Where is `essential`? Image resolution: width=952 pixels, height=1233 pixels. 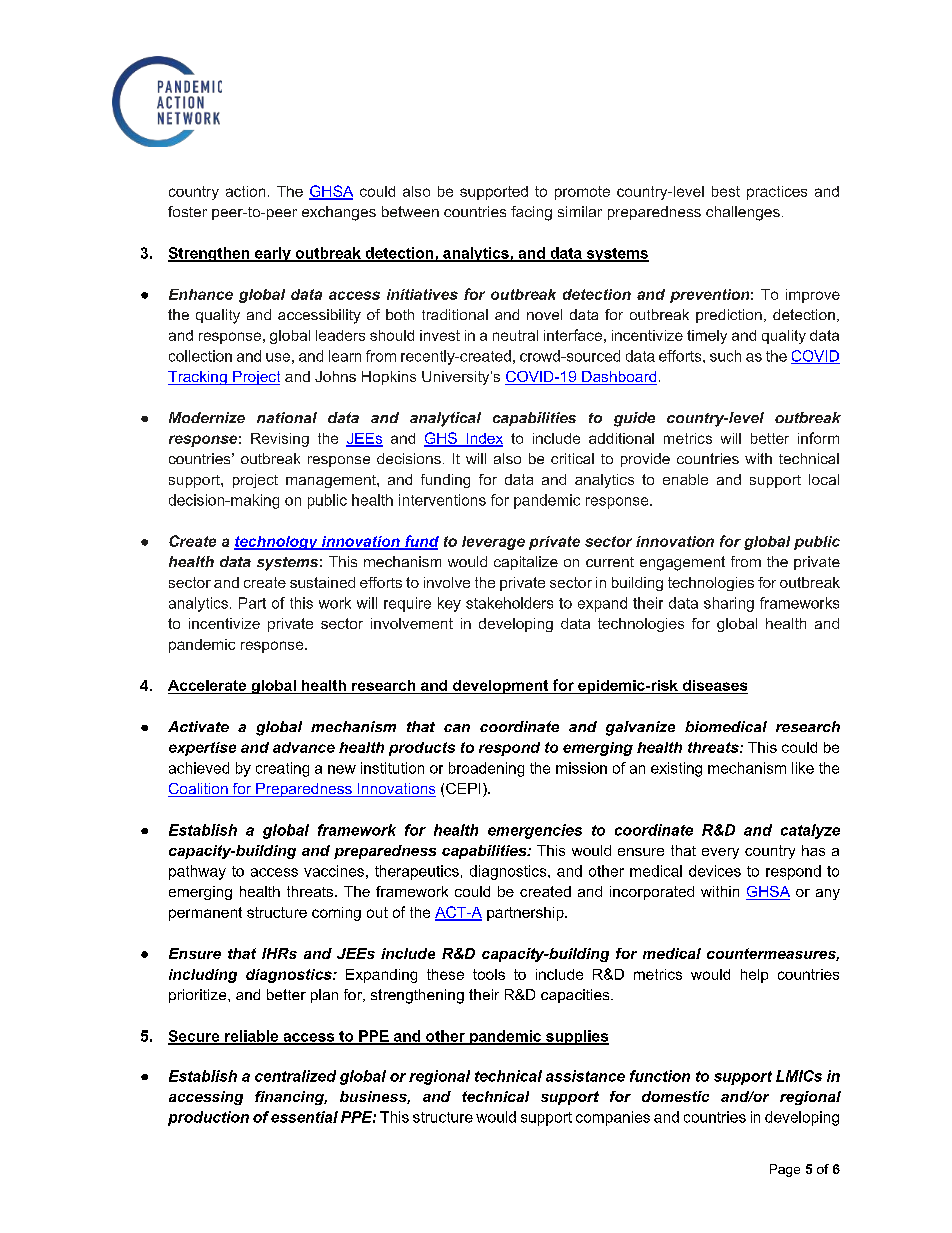
essential is located at coordinates (304, 1117).
